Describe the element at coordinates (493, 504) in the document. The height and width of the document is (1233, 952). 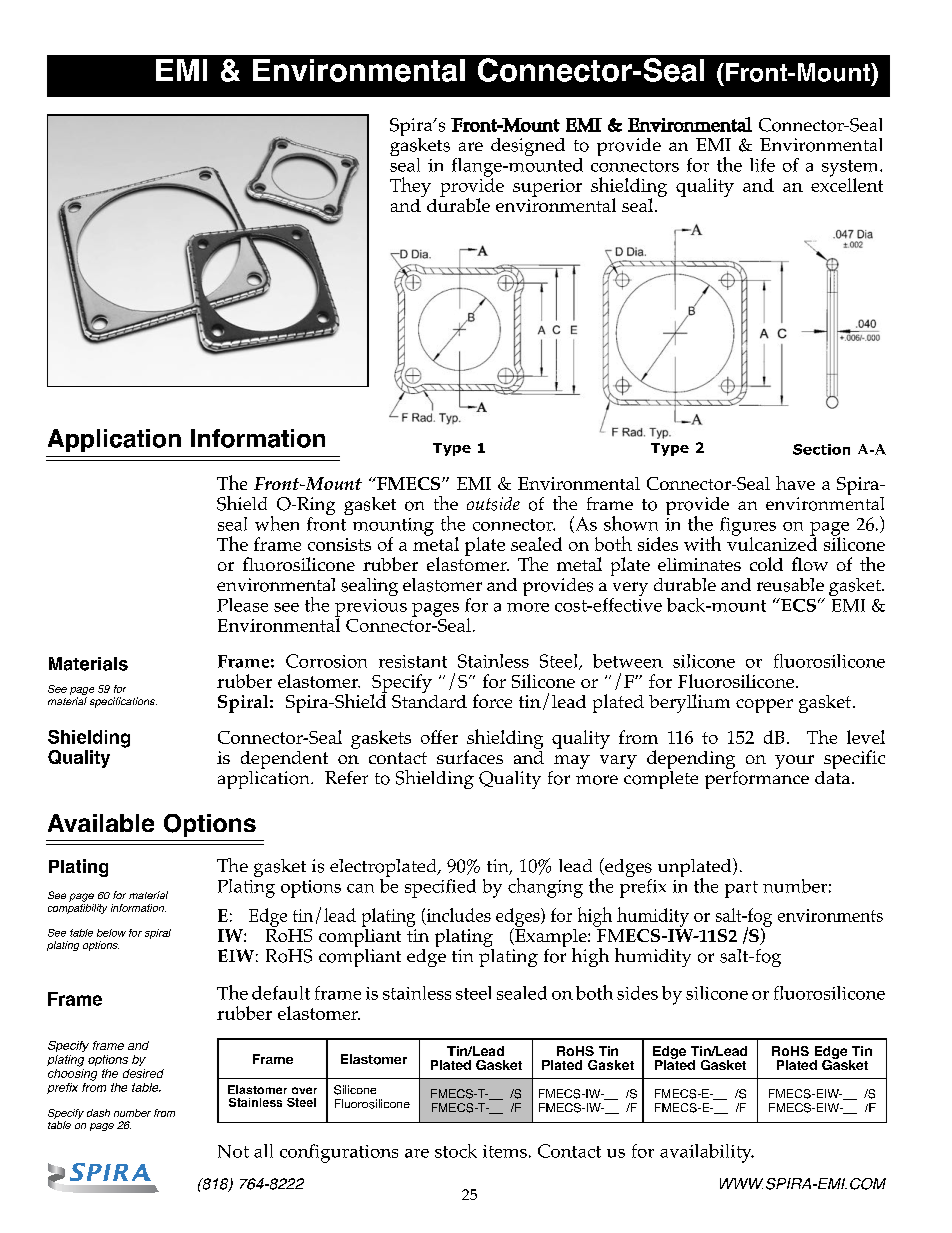
I see `outside` at that location.
